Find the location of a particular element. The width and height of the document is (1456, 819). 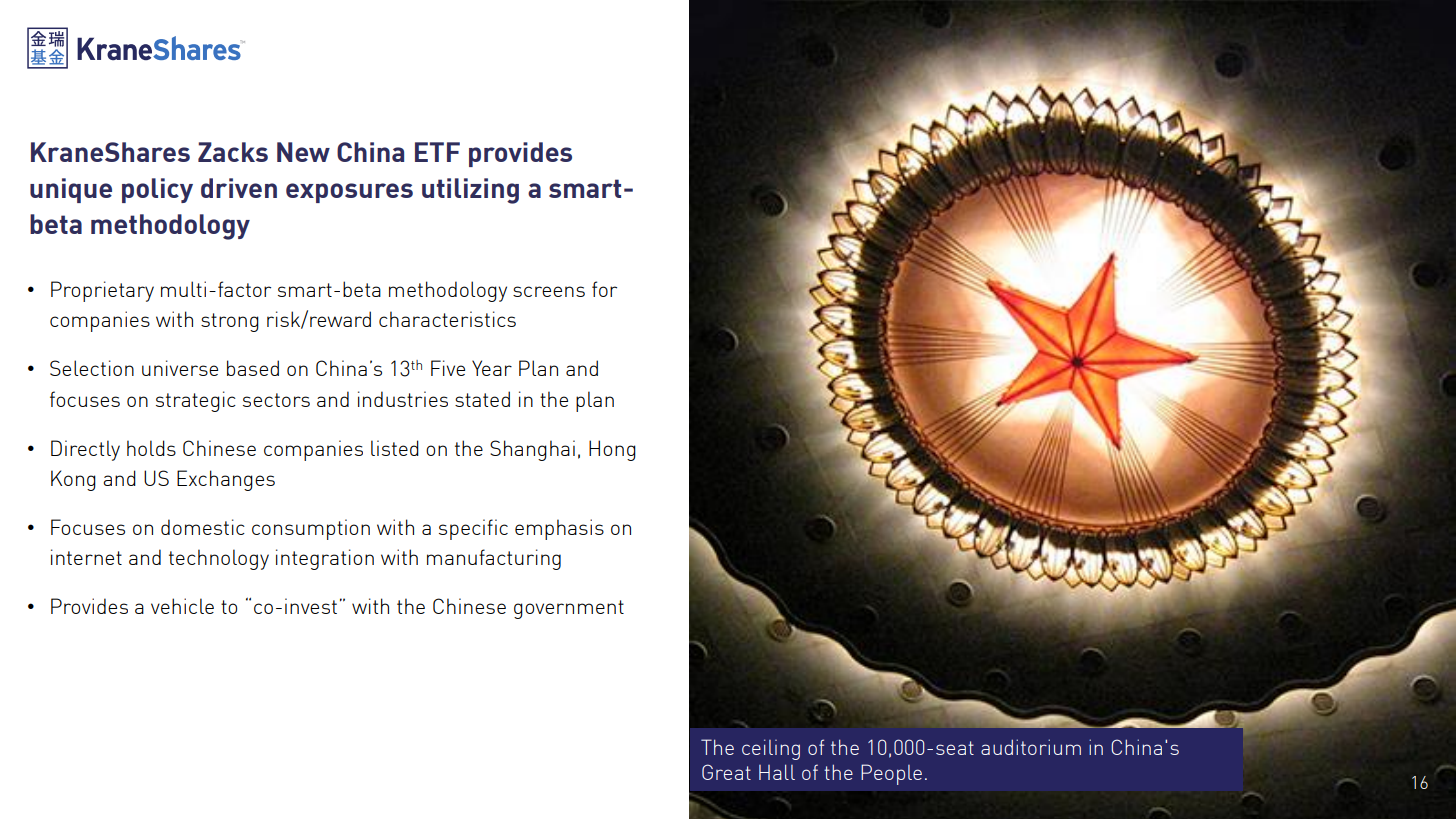

utilizing is located at coordinates (470, 191).
